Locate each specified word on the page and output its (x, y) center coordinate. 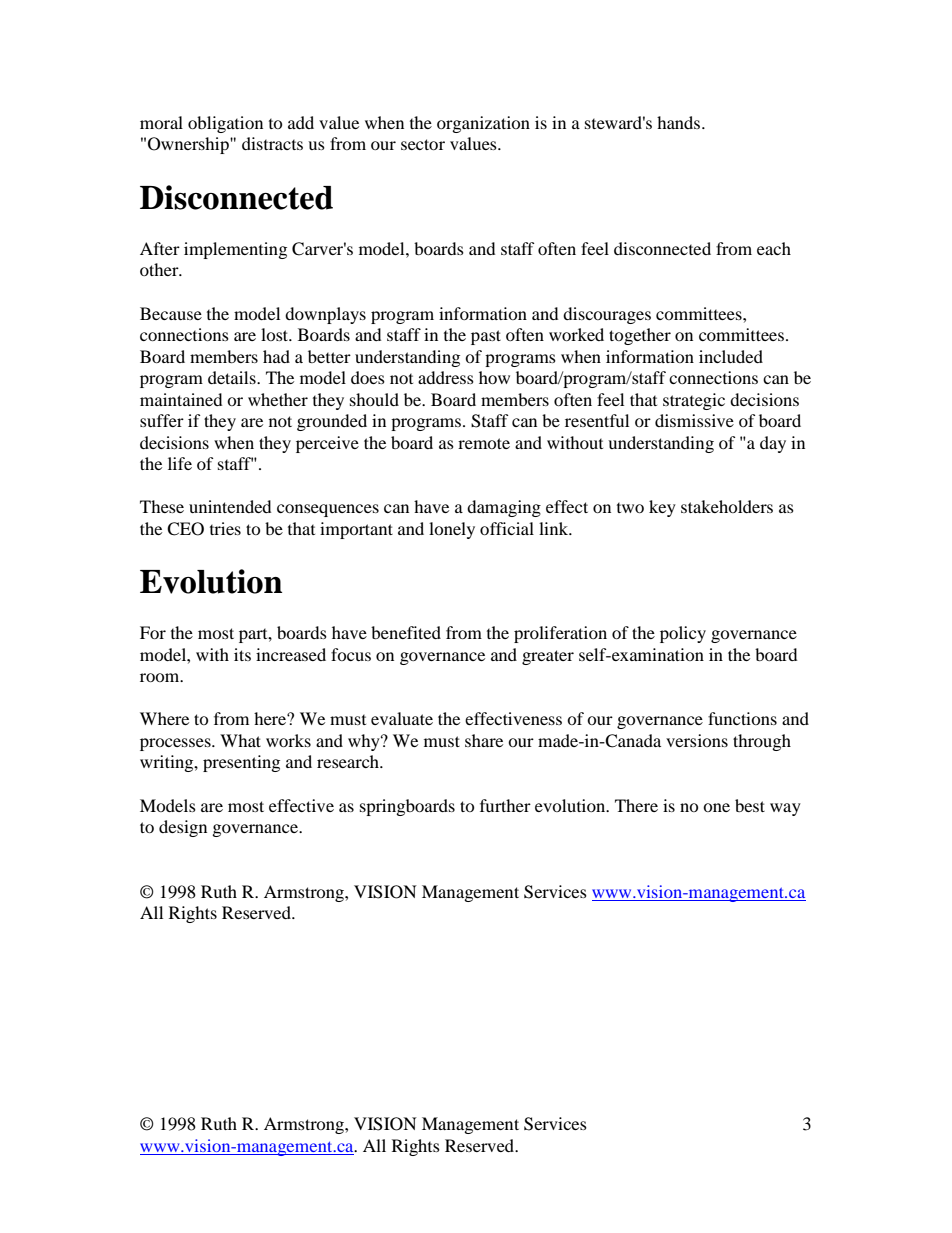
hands (680, 122)
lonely (452, 530)
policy (683, 634)
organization (483, 124)
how (494, 377)
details (233, 377)
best (750, 805)
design (183, 828)
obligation (225, 124)
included (731, 356)
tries (225, 528)
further (505, 805)
